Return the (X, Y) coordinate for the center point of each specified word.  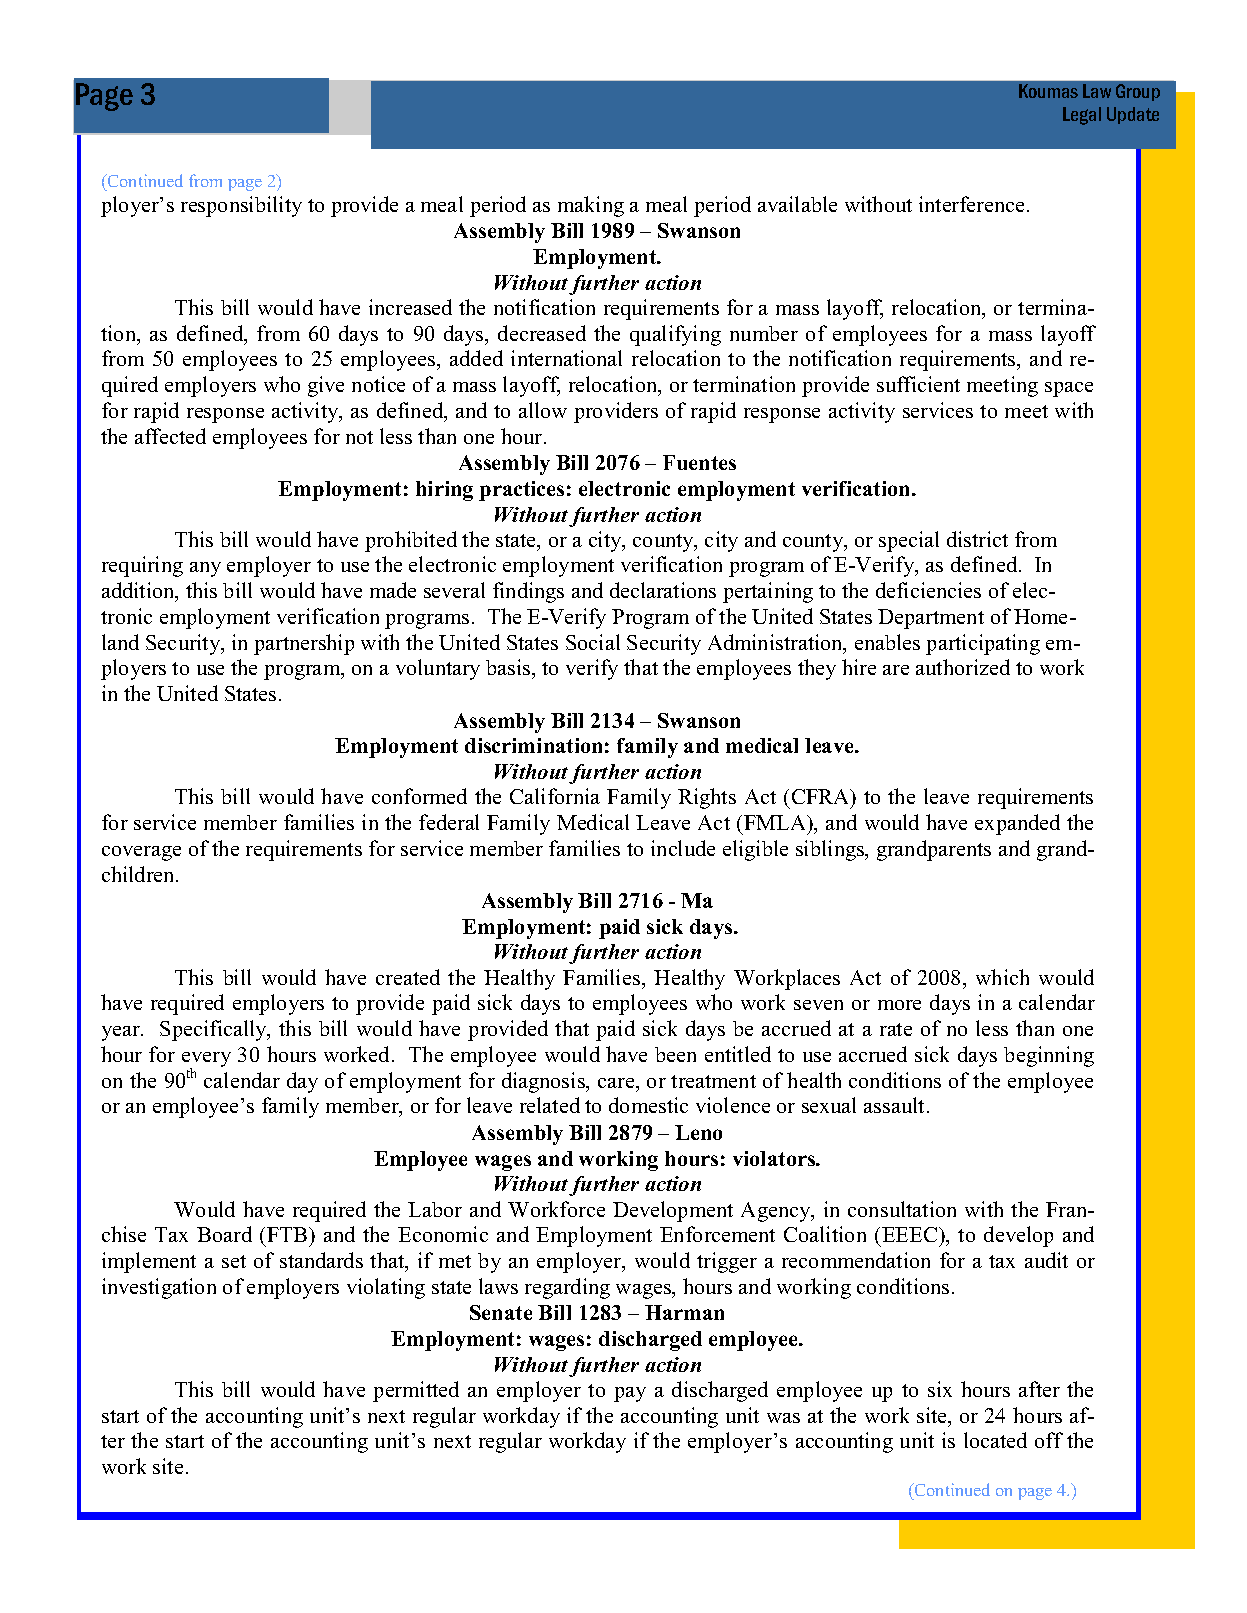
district (977, 539)
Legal (1082, 116)
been (675, 1054)
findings (528, 592)
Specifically (214, 1030)
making (591, 206)
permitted (416, 1391)
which (1002, 977)
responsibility (241, 206)
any (205, 569)
